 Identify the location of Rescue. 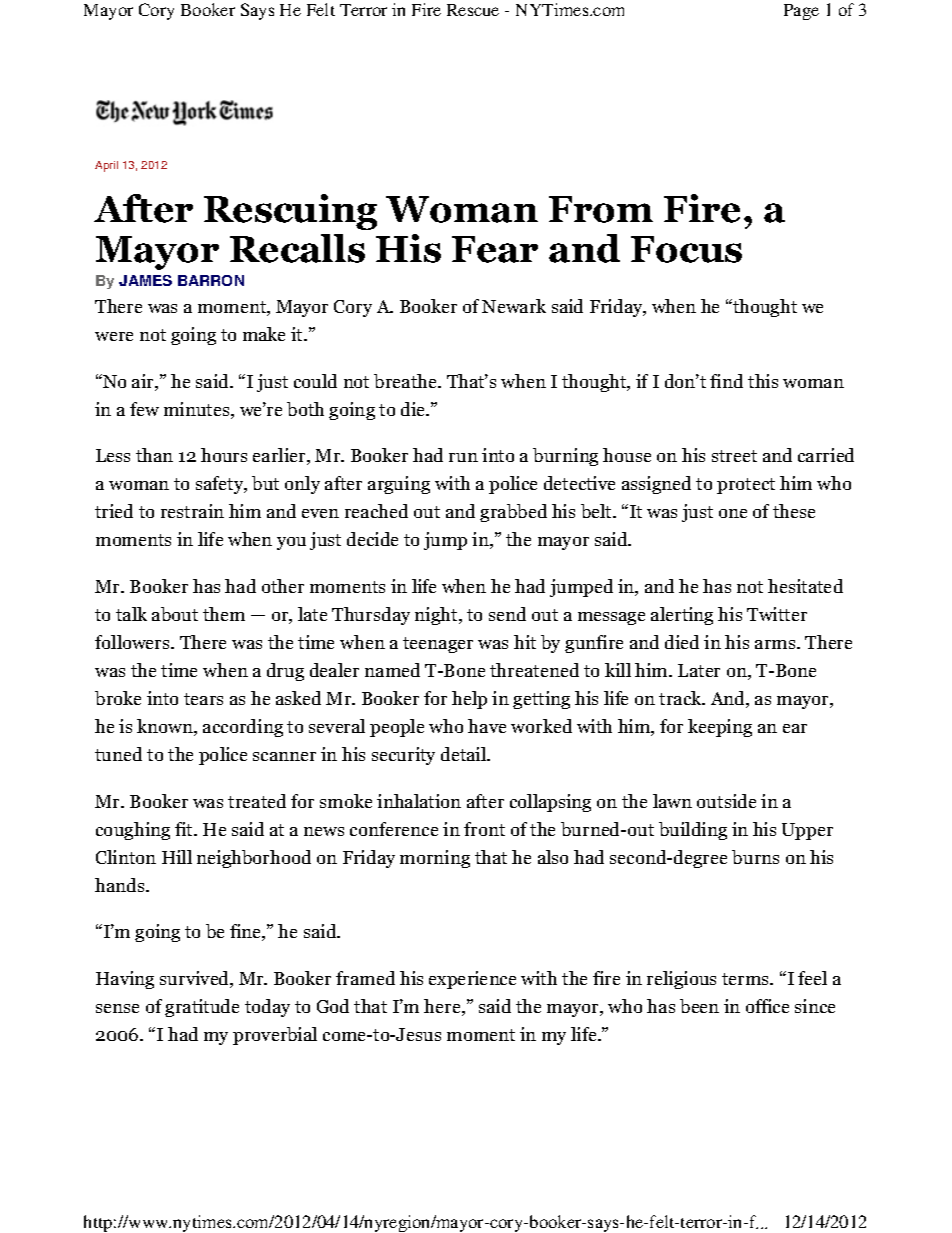
(473, 10).
